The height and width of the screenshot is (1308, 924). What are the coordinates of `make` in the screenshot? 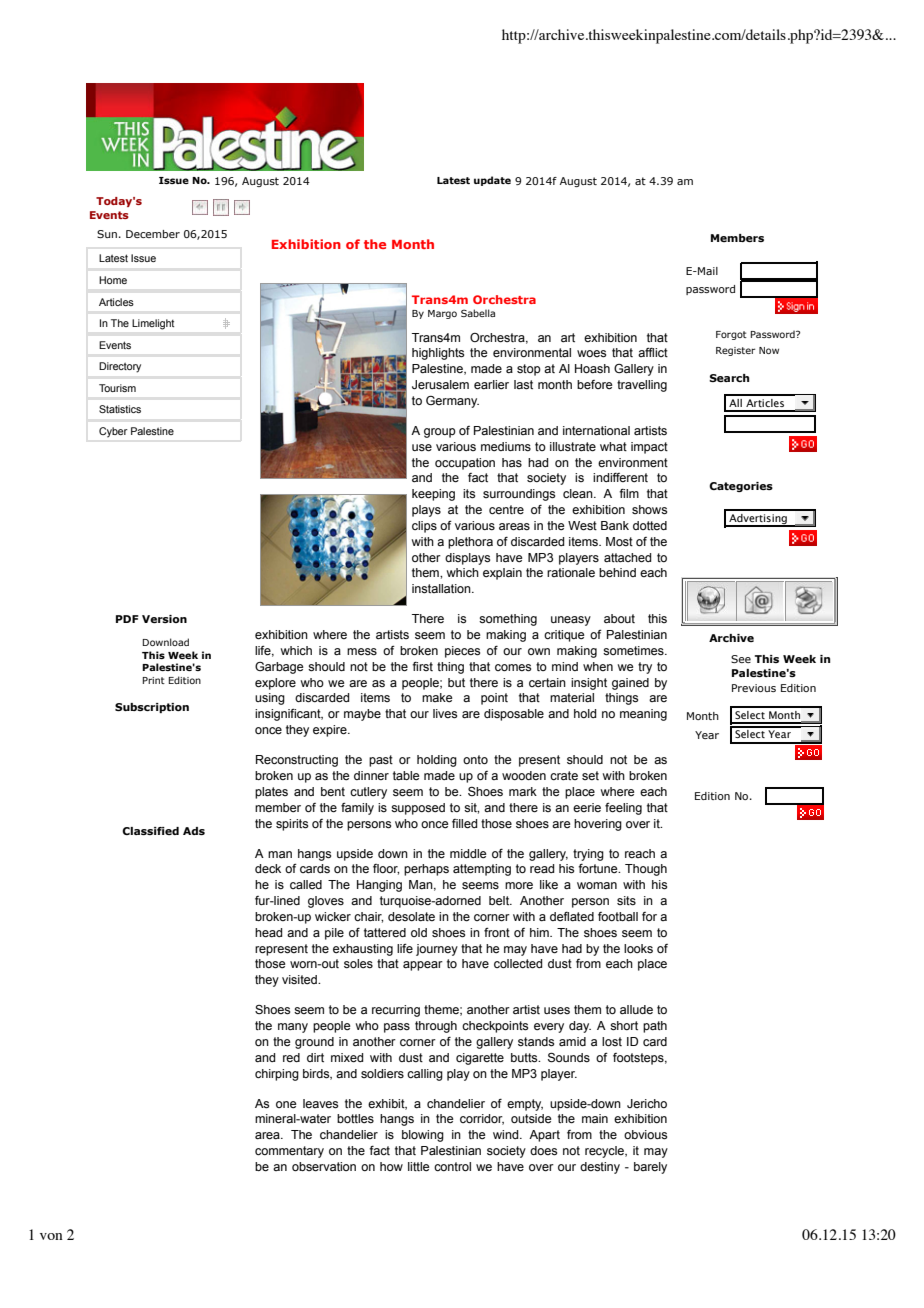 It's located at (437, 698).
